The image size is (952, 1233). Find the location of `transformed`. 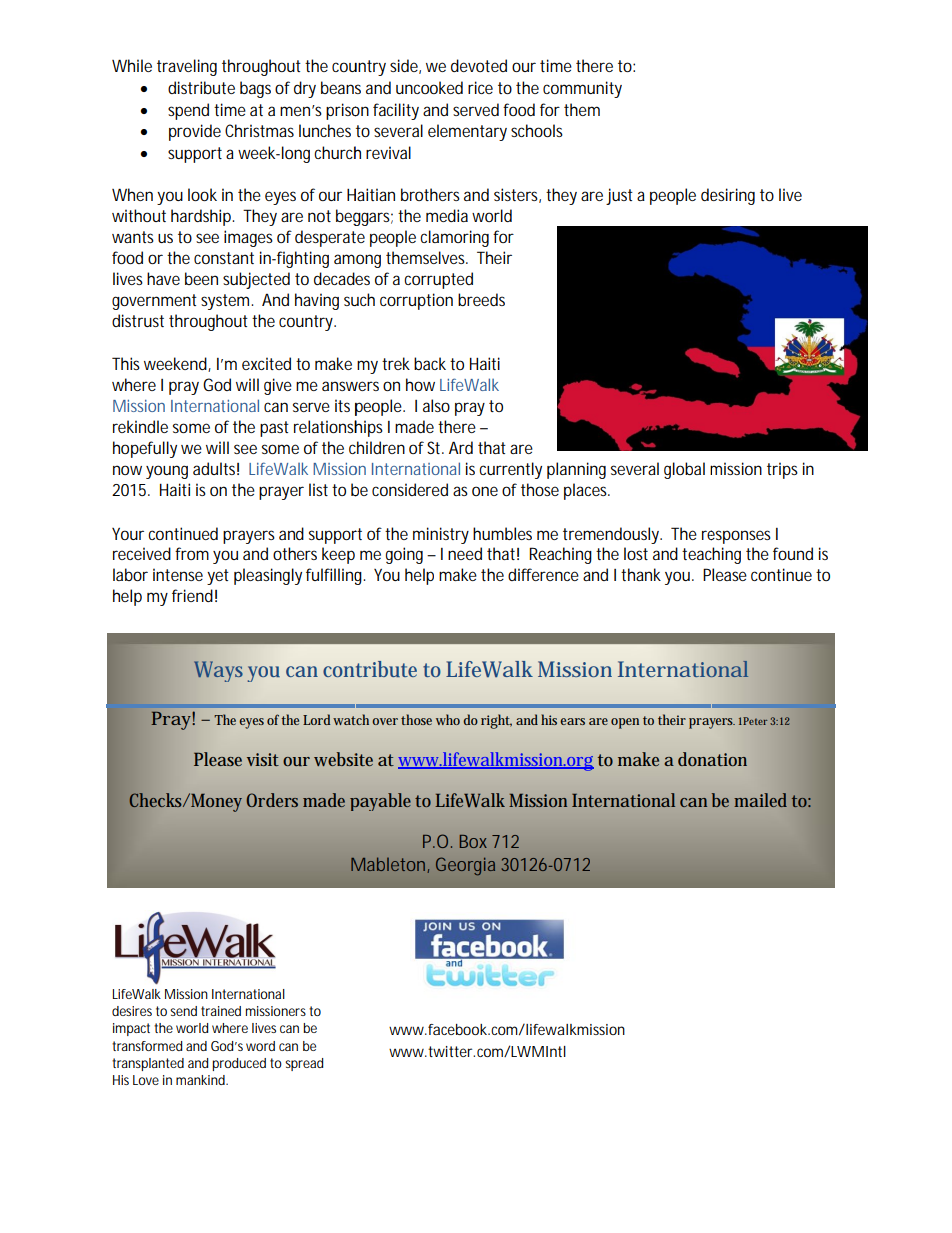

transformed is located at coordinates (147, 1046).
